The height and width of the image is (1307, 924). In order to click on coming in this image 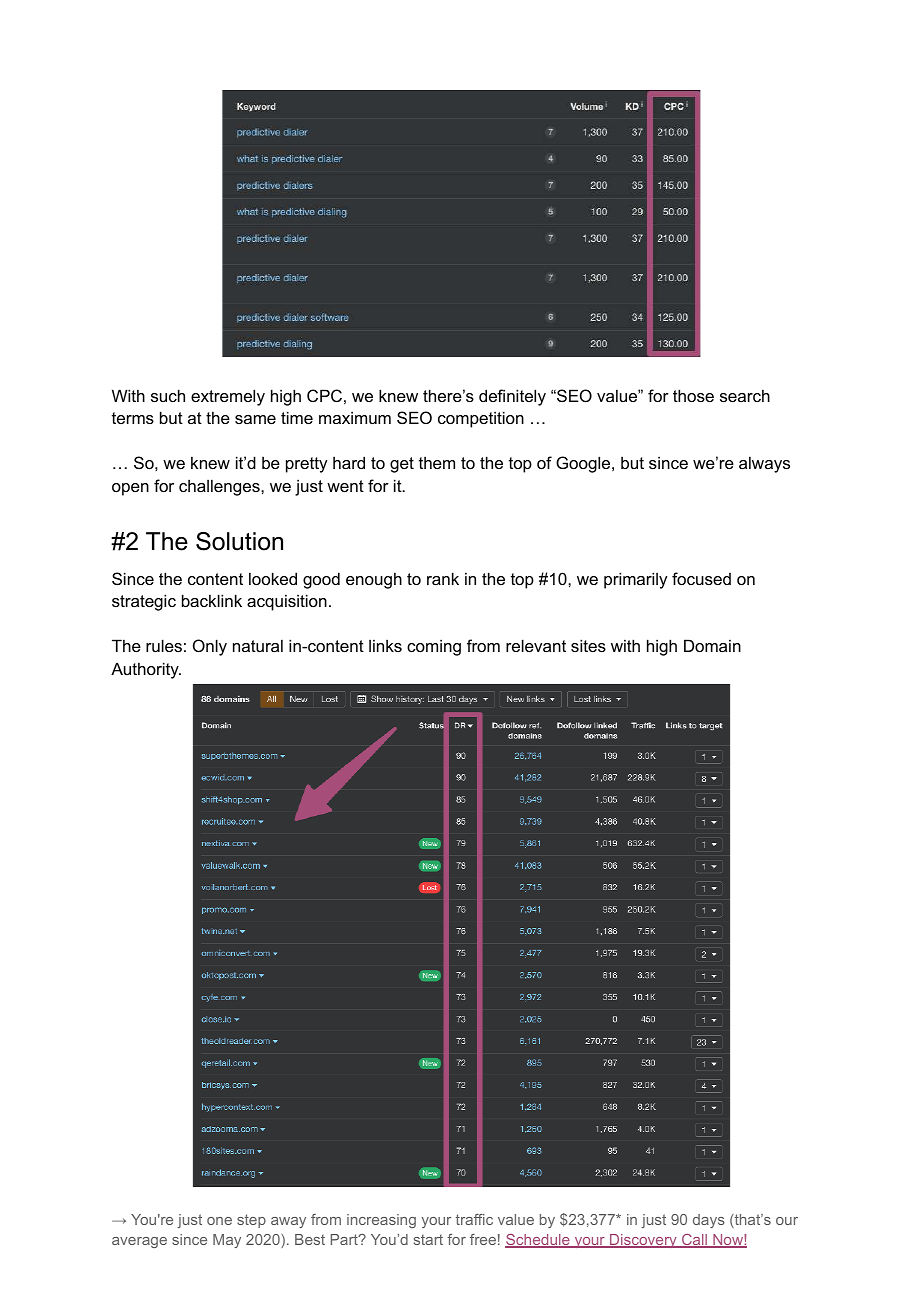, I will do `click(434, 647)`.
